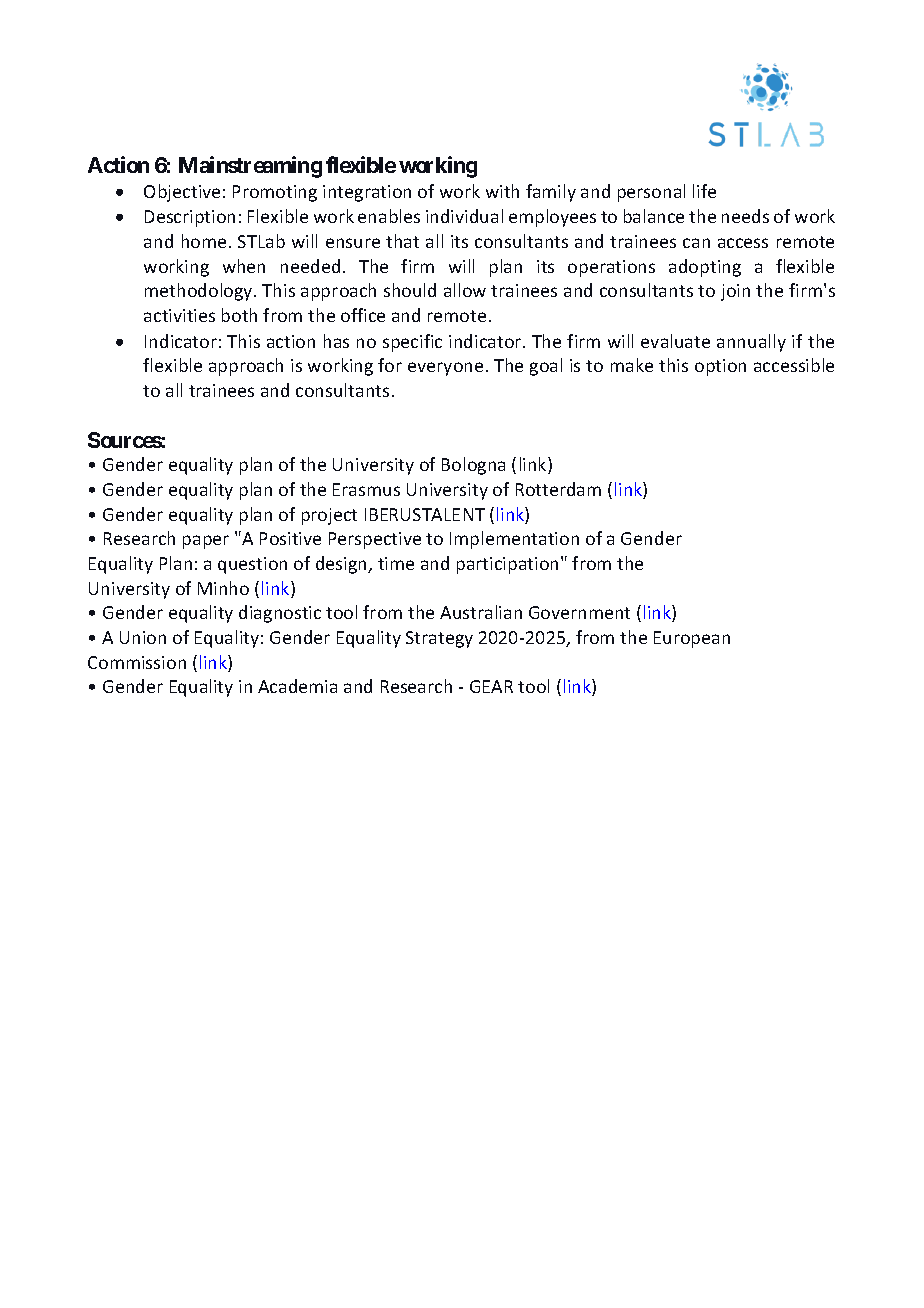 The image size is (924, 1308). What do you see at coordinates (182, 193) in the screenshot?
I see `Objective` at bounding box center [182, 193].
